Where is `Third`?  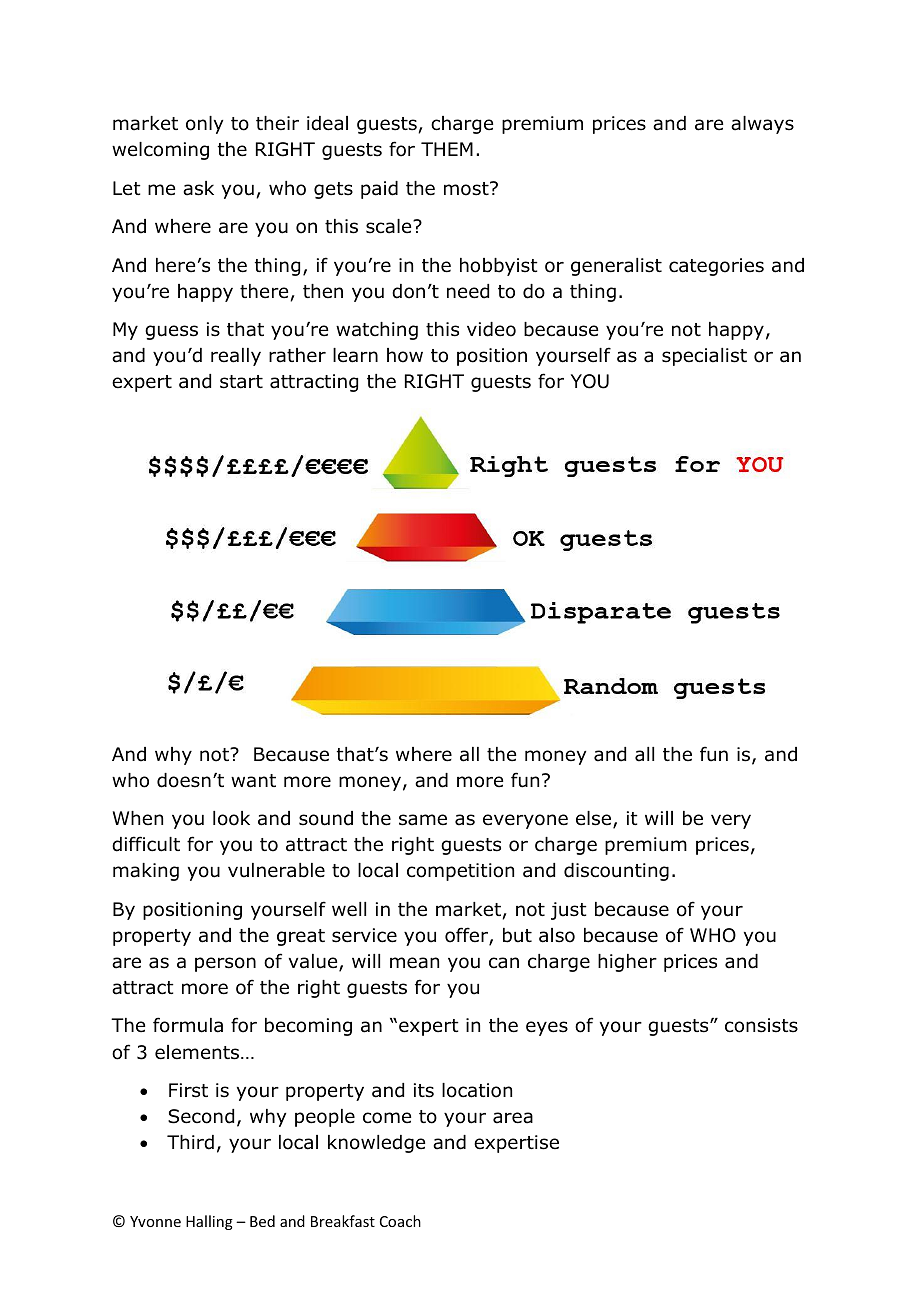 Third is located at coordinates (190, 1142).
